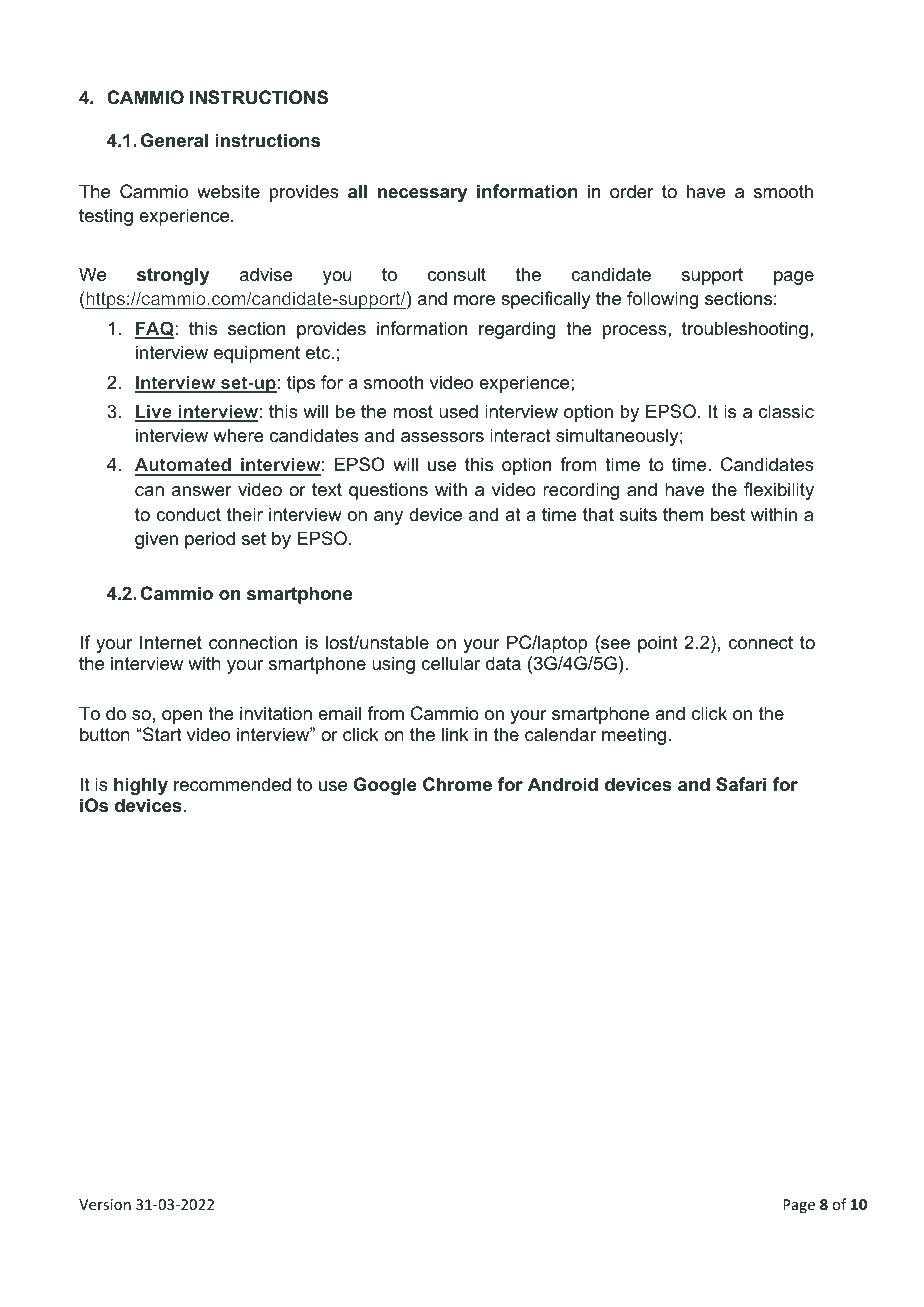  I want to click on highly, so click(141, 786).
